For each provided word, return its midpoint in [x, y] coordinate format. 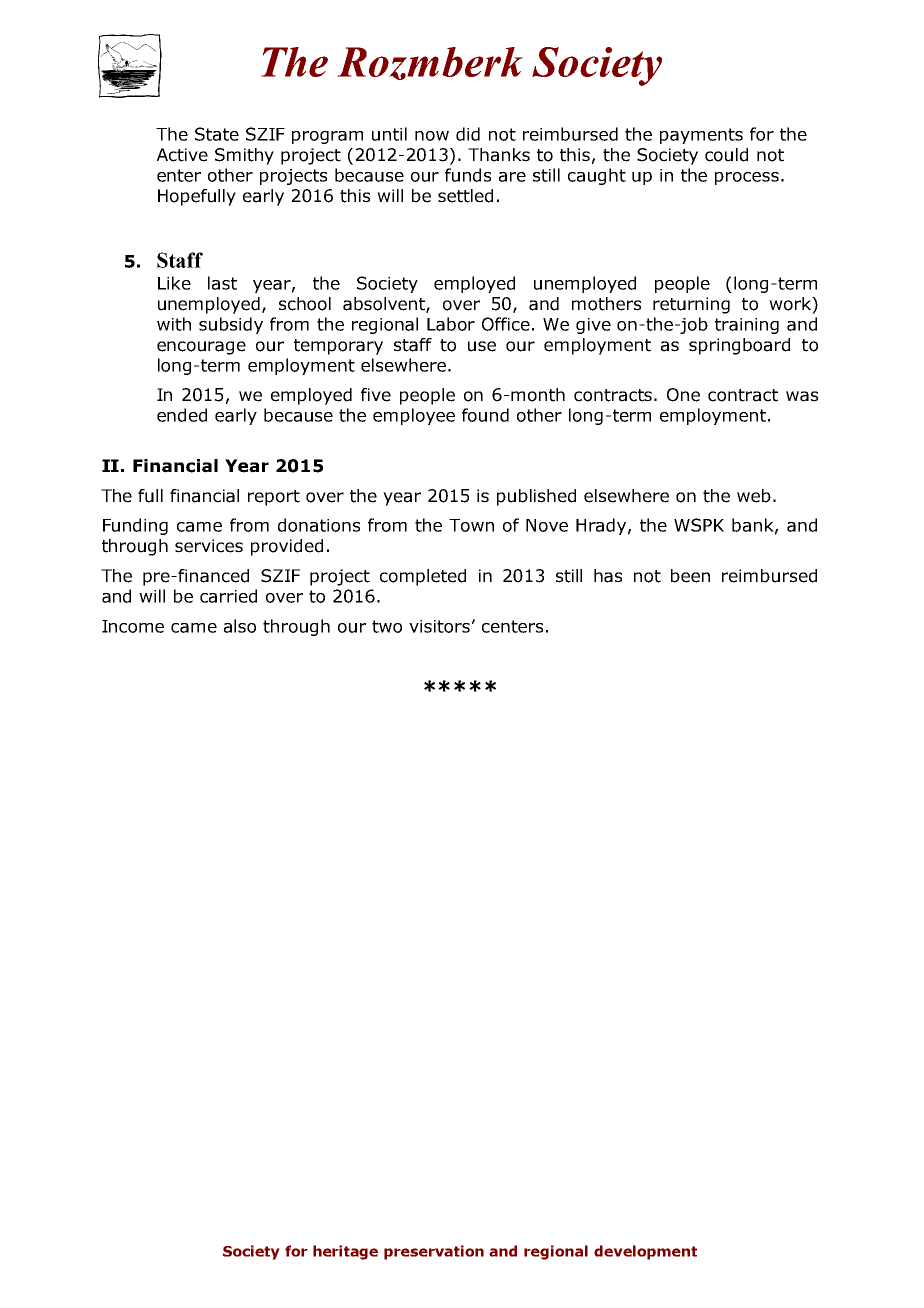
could [726, 155]
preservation [434, 1252]
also [240, 626]
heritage [345, 1252]
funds [468, 175]
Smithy [244, 156]
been [690, 576]
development [645, 1252]
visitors [439, 626]
